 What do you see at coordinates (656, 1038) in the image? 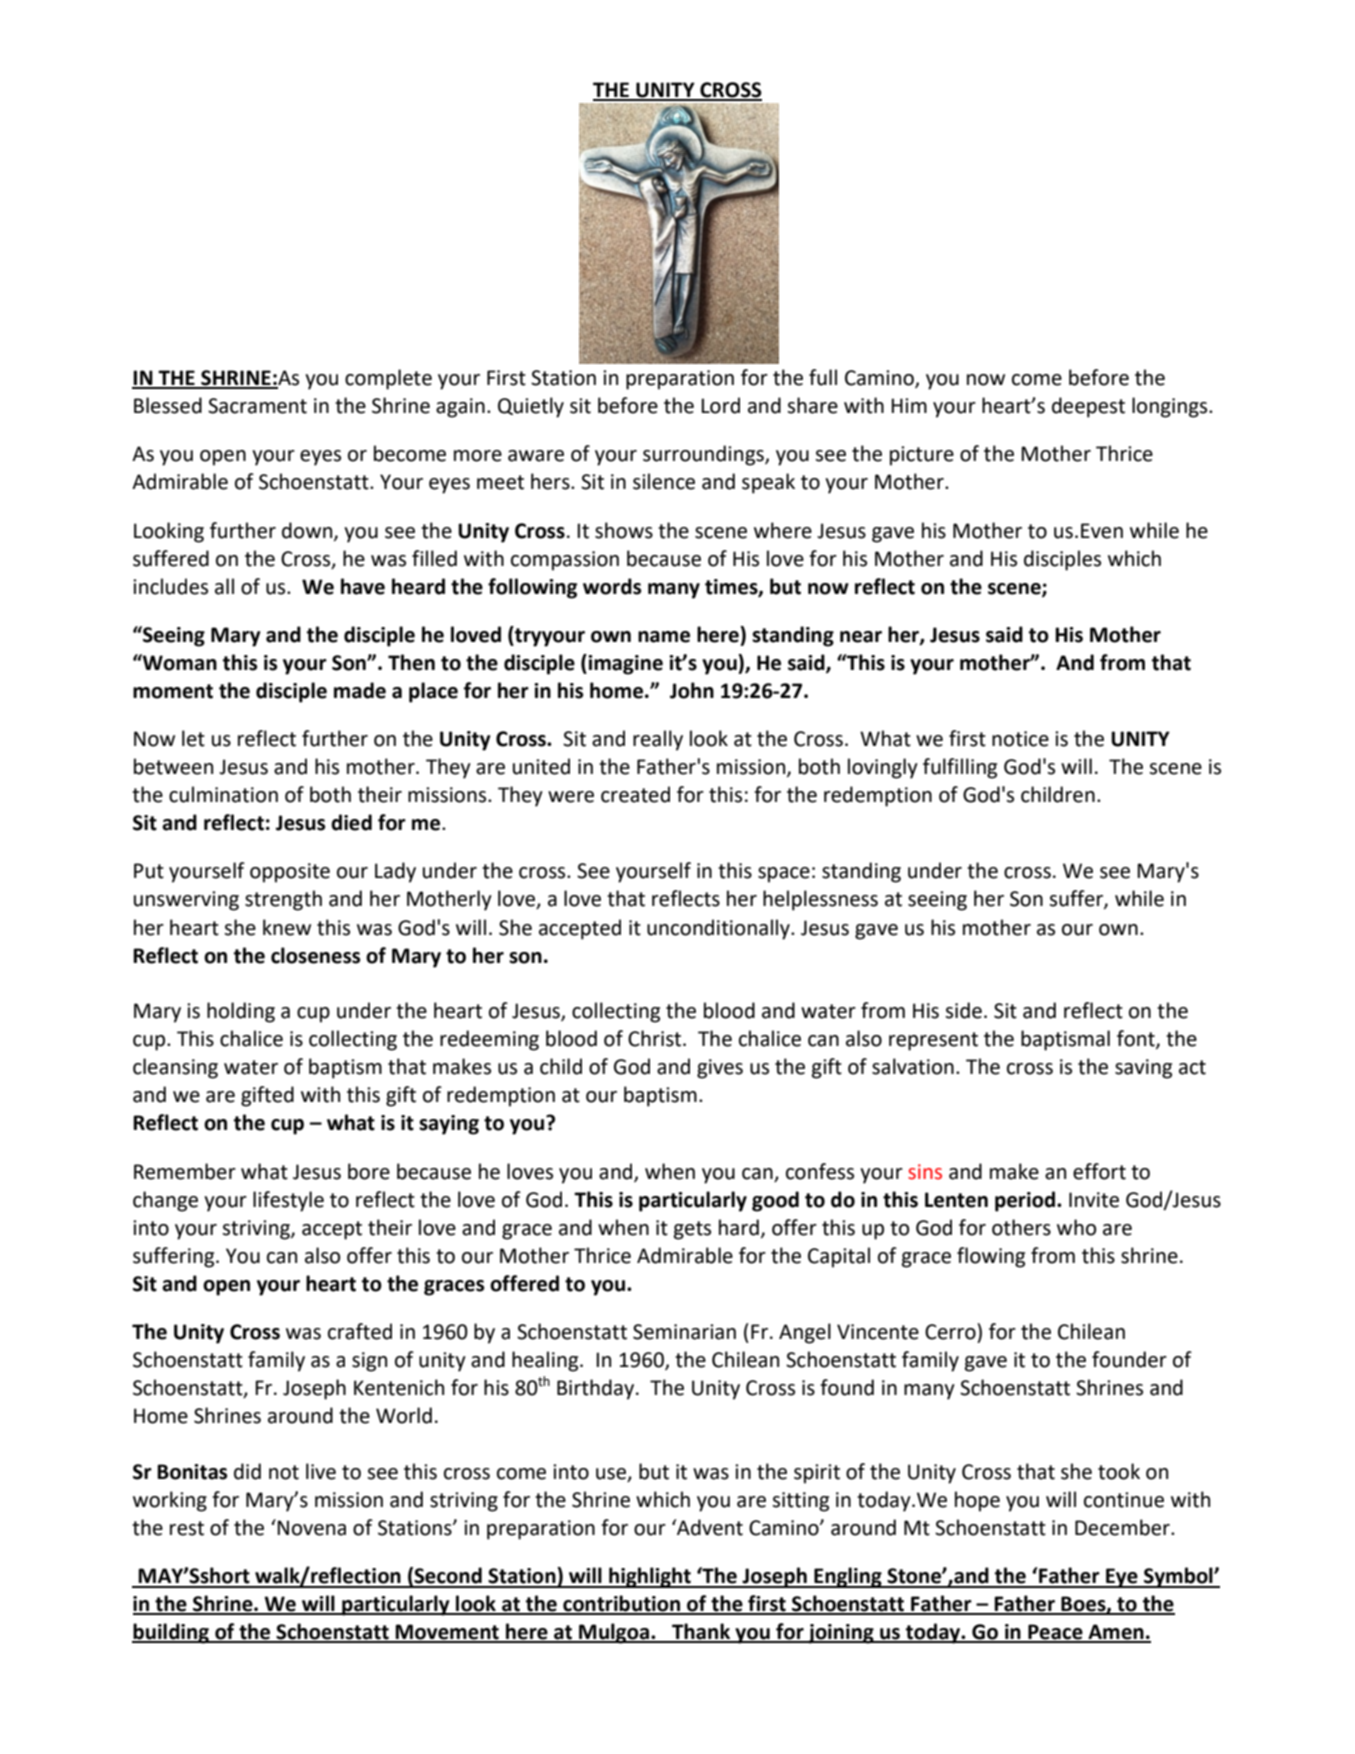
I see `Christ` at bounding box center [656, 1038].
